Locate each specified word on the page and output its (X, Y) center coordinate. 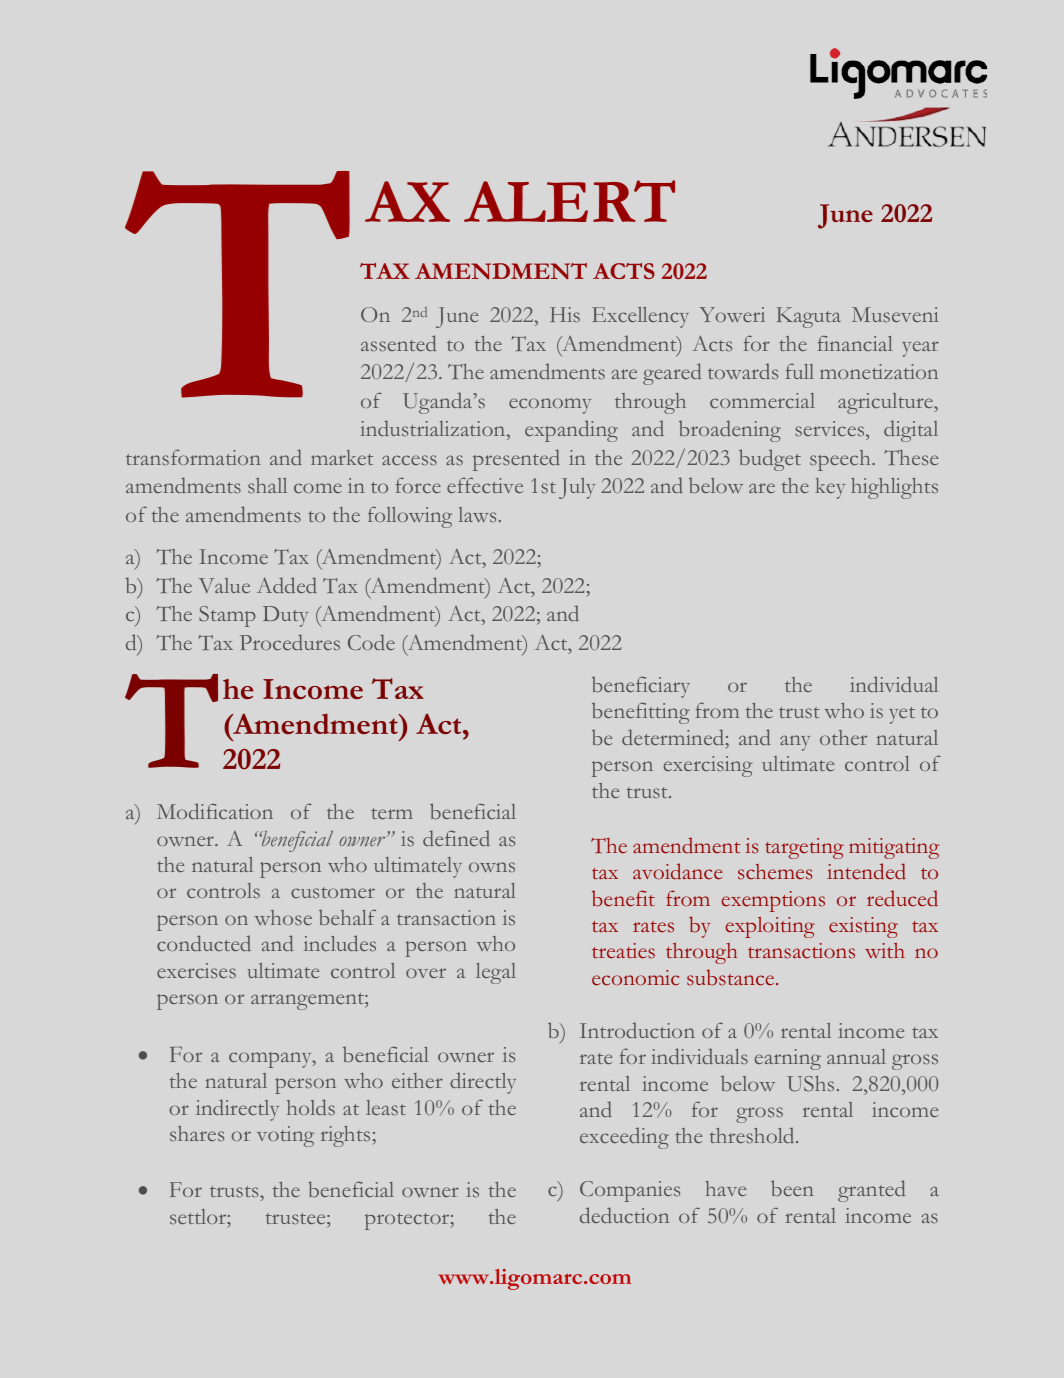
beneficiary (641, 687)
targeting (804, 848)
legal (496, 973)
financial (855, 343)
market (342, 457)
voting (285, 1136)
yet (902, 715)
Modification (215, 811)
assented (399, 343)
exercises (196, 971)
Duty (285, 616)
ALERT (569, 201)
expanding (571, 431)
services (831, 430)
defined (456, 838)
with (885, 950)
